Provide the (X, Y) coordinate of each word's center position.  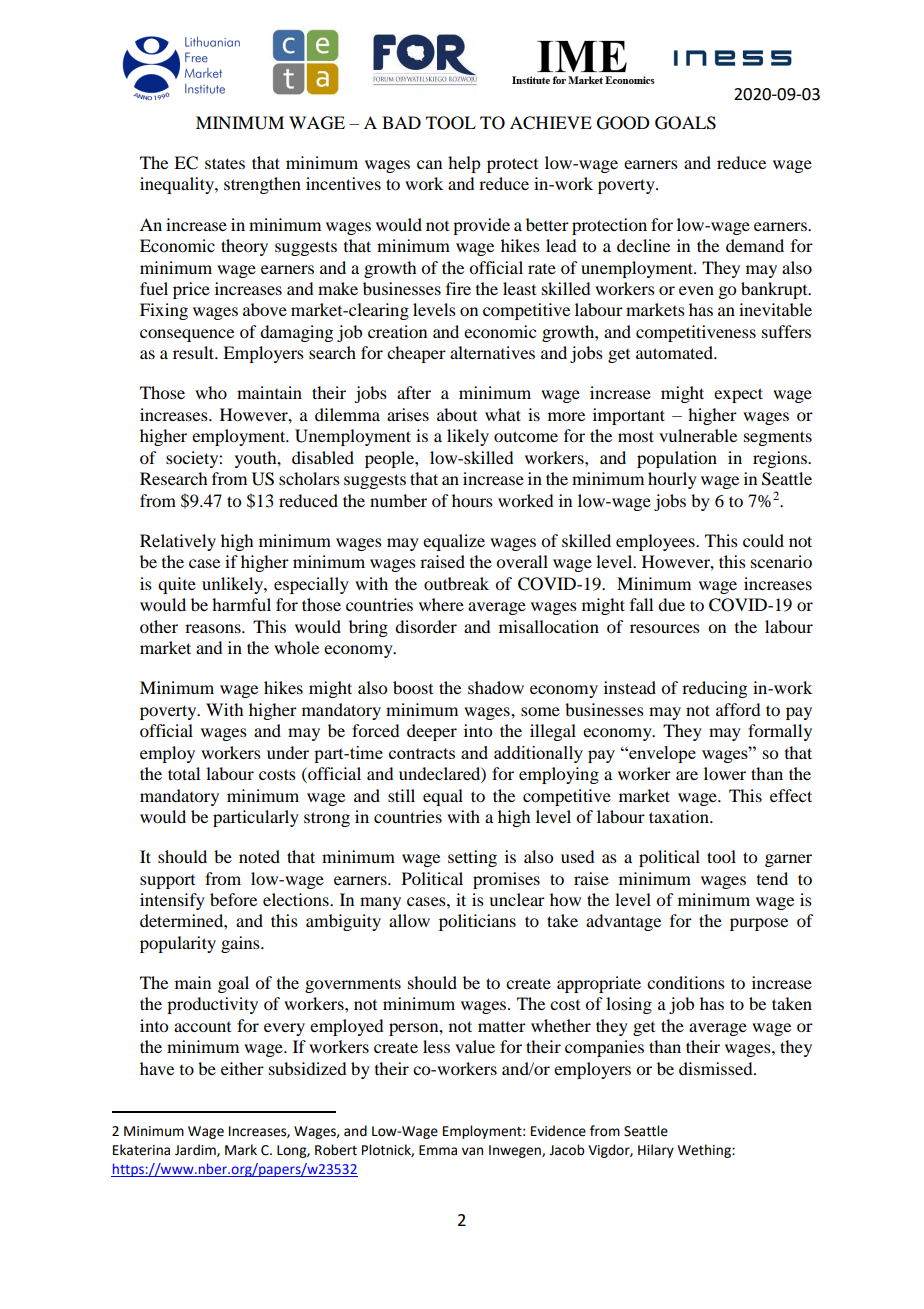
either (242, 1068)
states (225, 163)
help (464, 164)
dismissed (717, 1068)
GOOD (623, 123)
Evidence (558, 1131)
